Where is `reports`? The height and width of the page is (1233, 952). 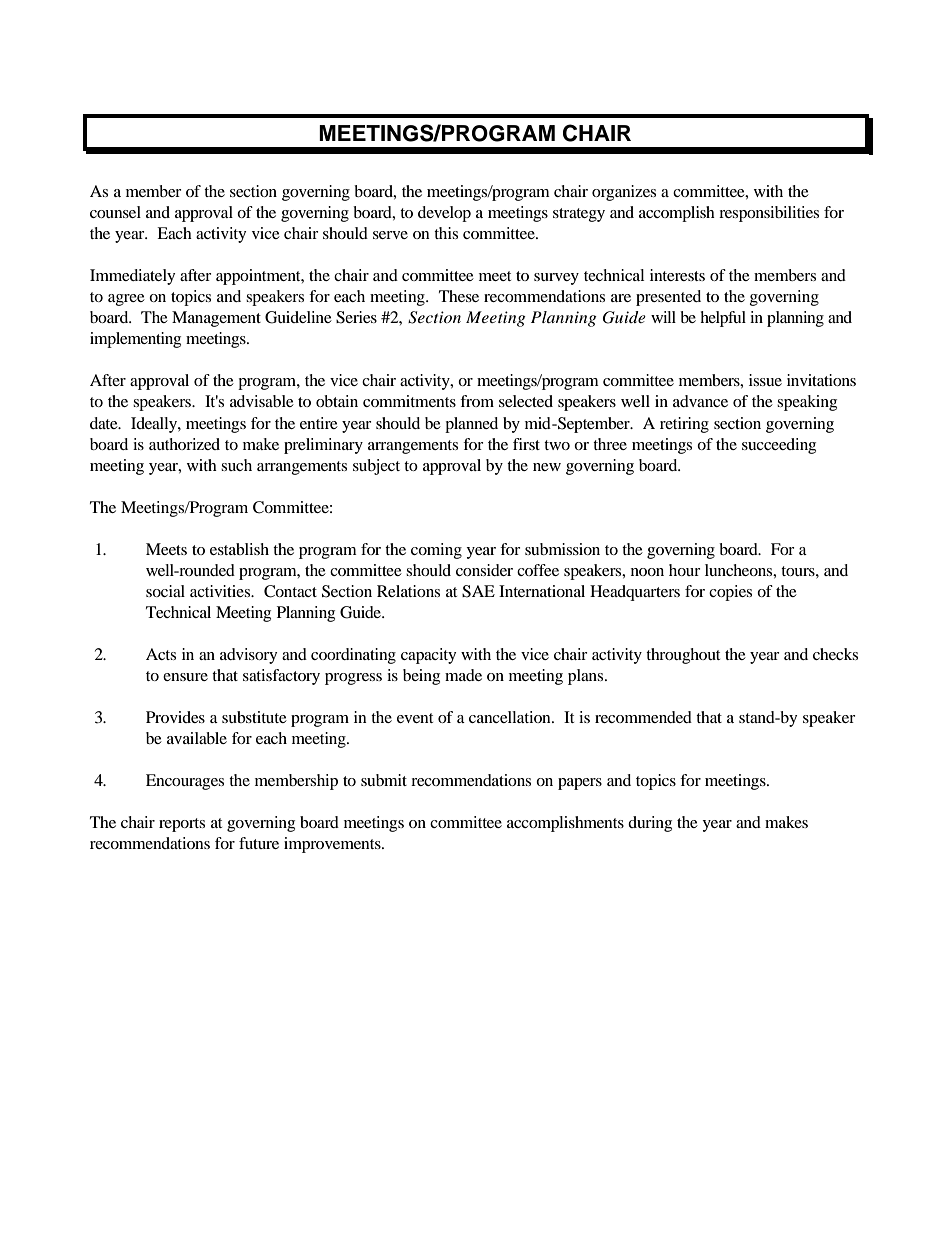 reports is located at coordinates (182, 825).
